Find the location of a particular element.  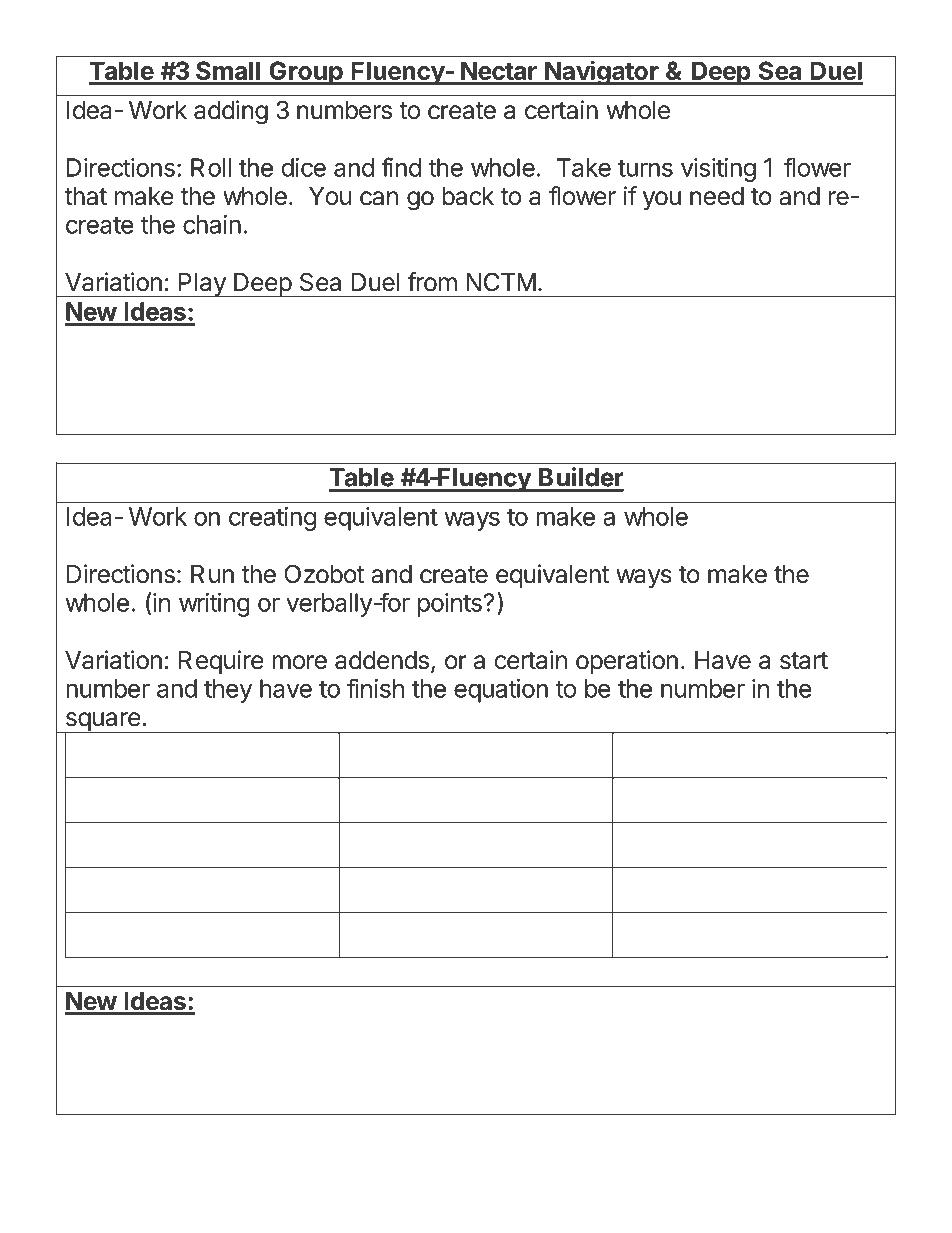

NCTM is located at coordinates (501, 282).
